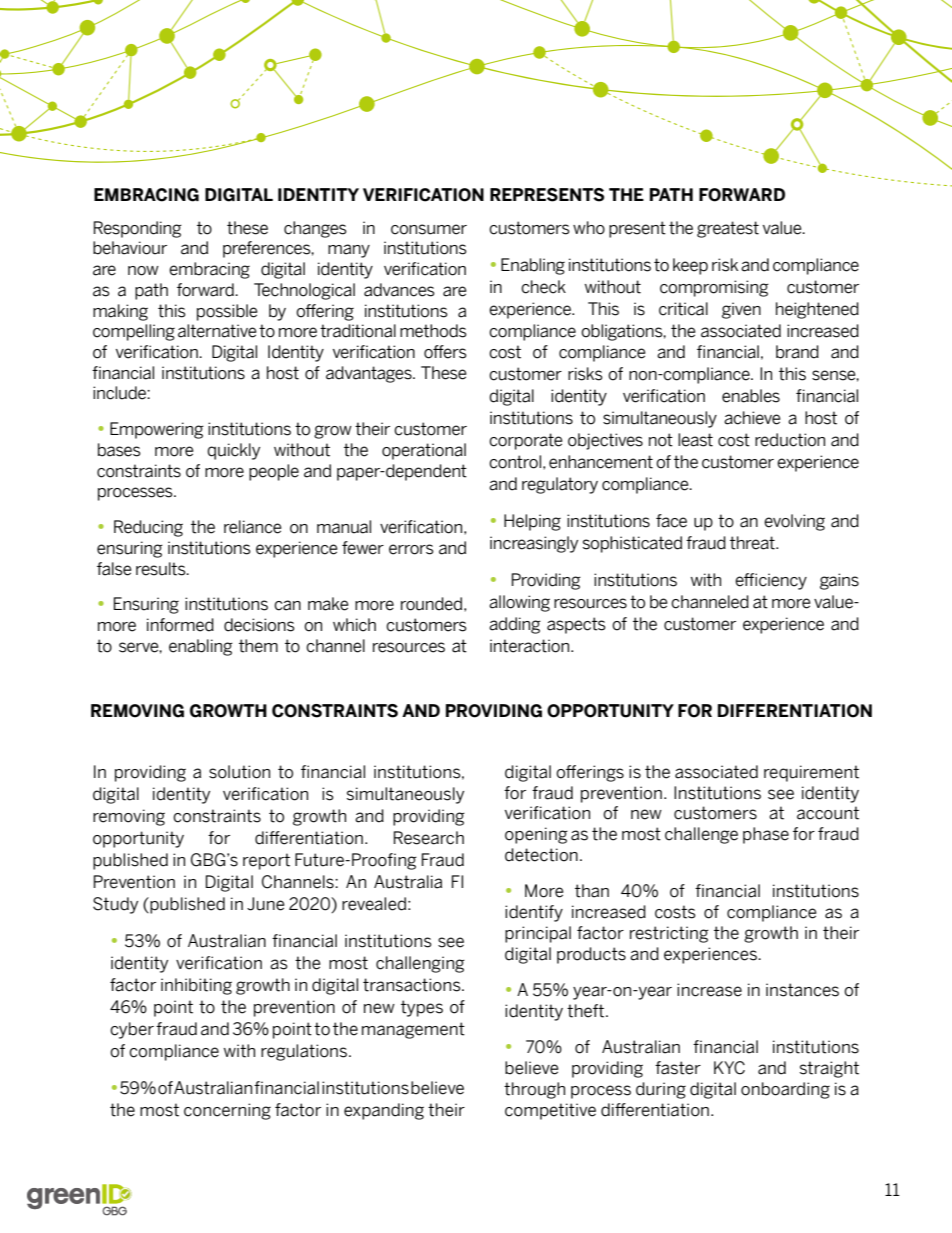  Describe the element at coordinates (143, 271) in the image. I see `now` at that location.
